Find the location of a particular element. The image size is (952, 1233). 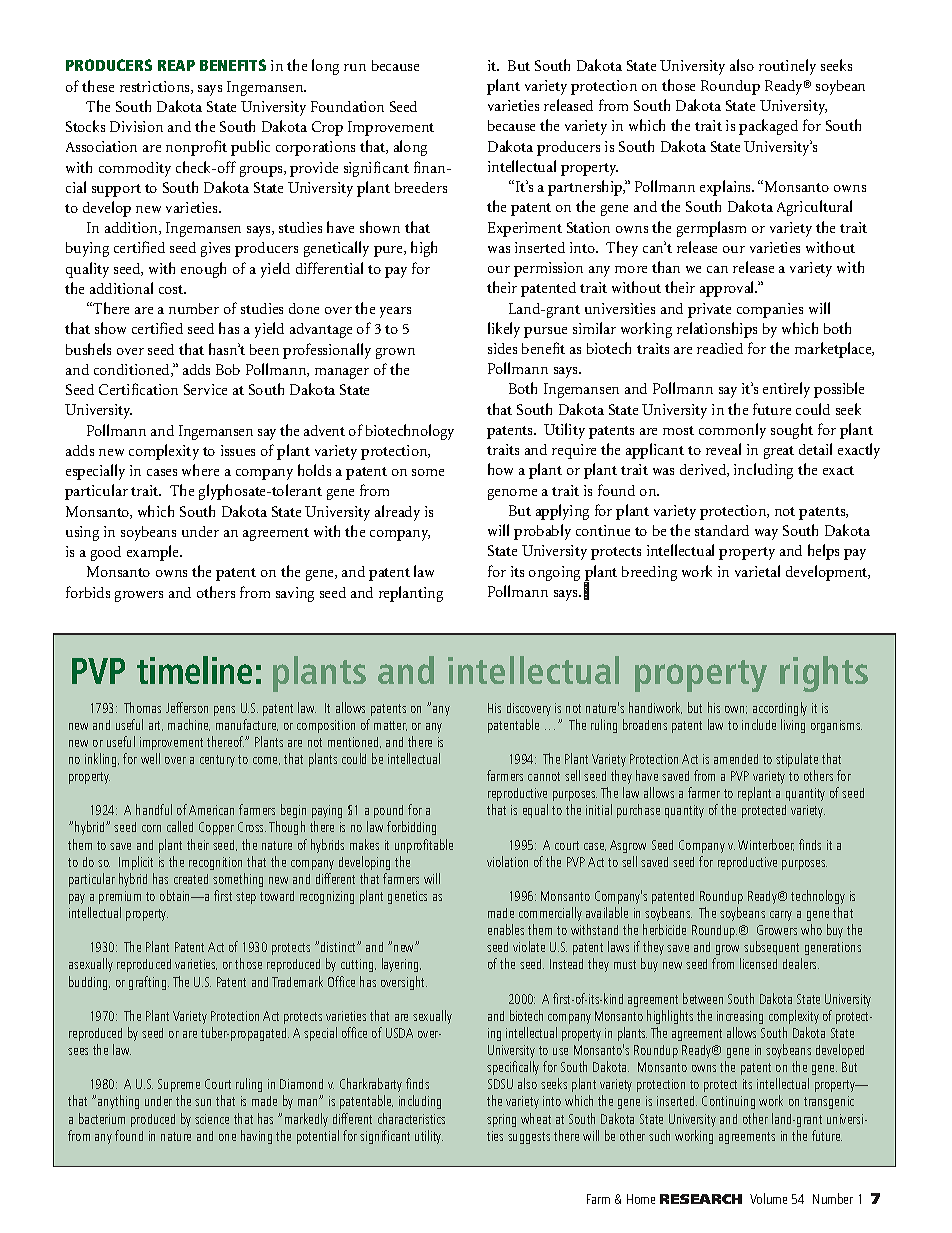

reveal is located at coordinates (723, 449).
